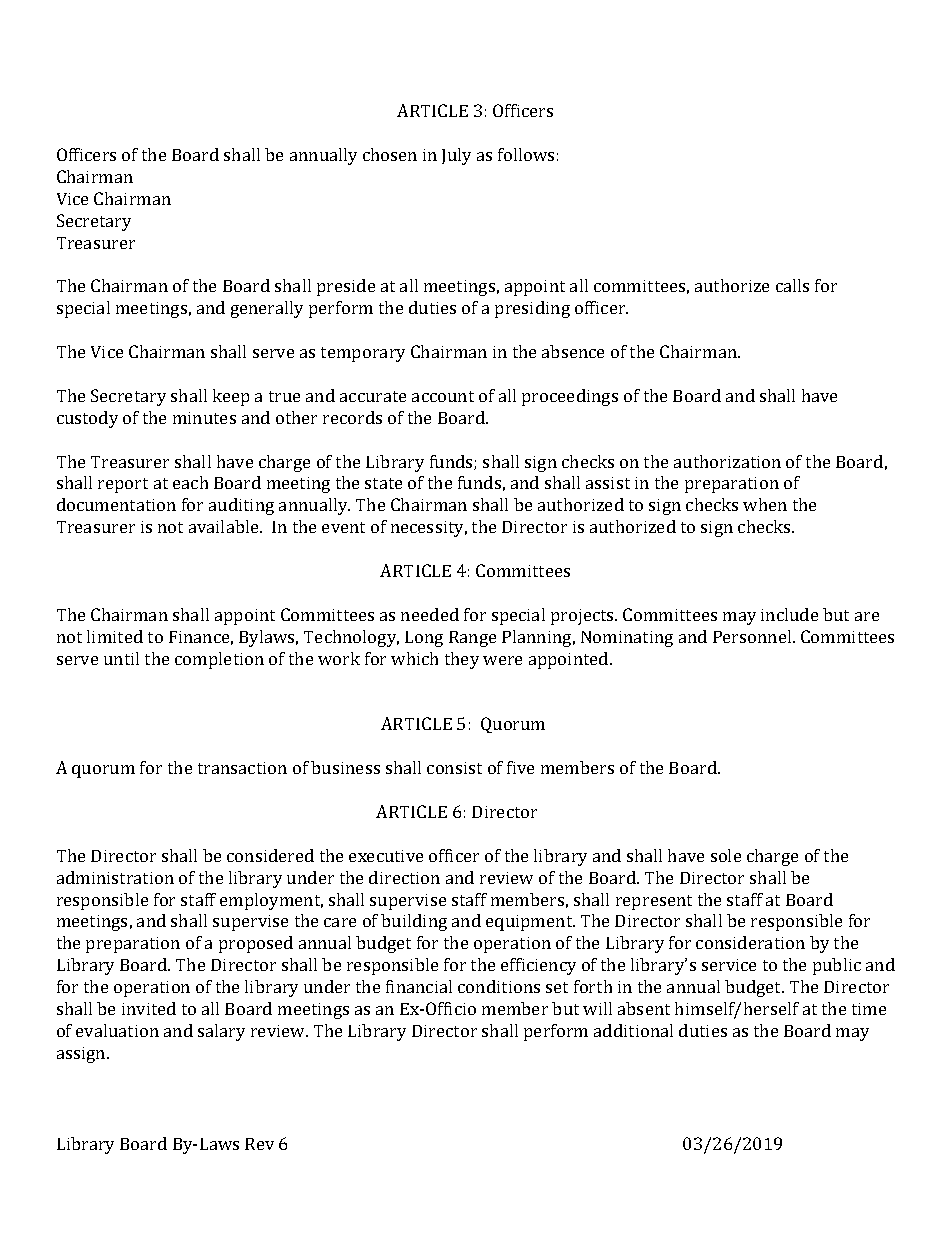  What do you see at coordinates (430, 614) in the screenshot?
I see `needed` at bounding box center [430, 614].
